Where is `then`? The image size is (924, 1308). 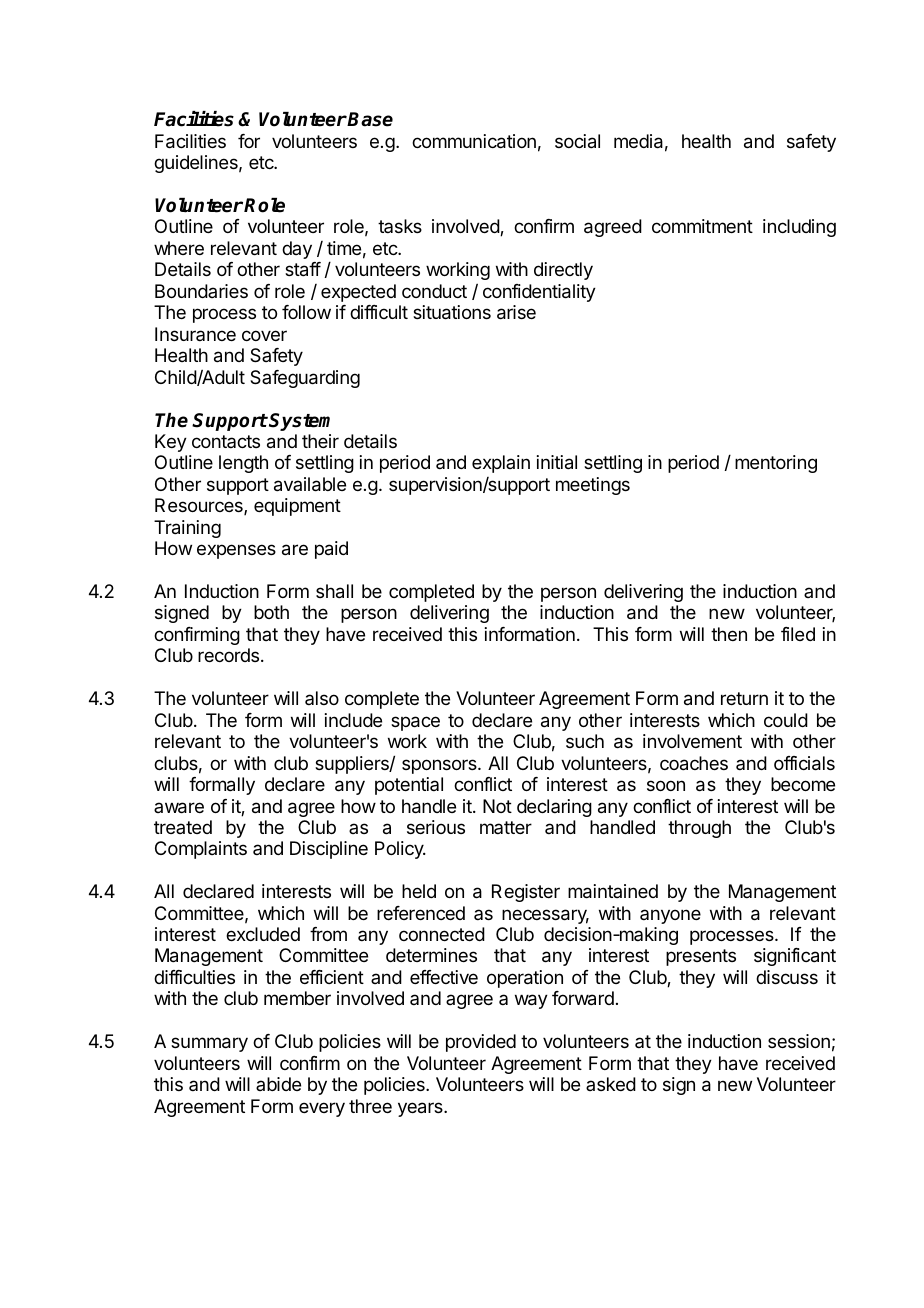
then is located at coordinates (729, 634).
